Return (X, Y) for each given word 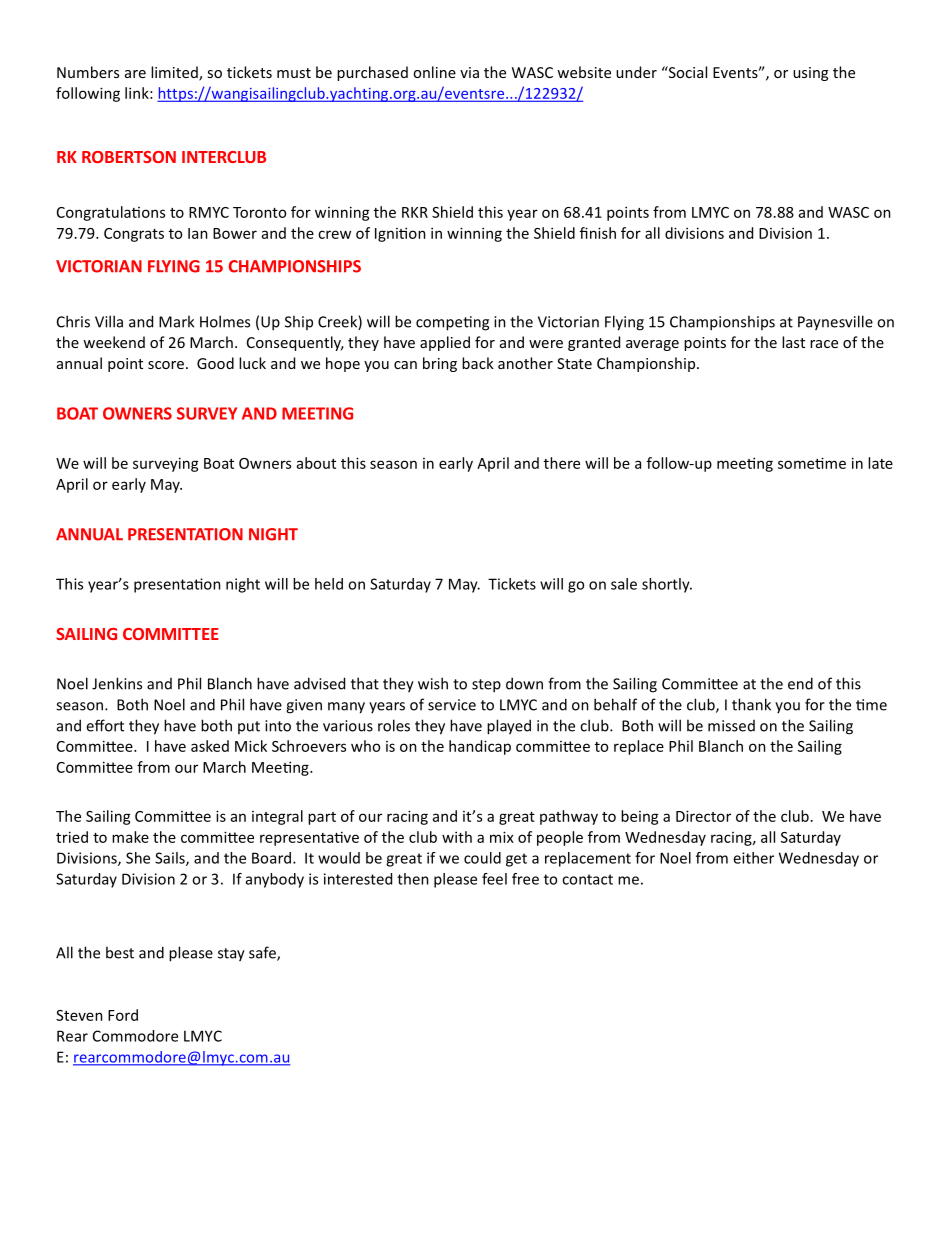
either (753, 858)
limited (175, 73)
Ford (123, 1015)
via (469, 72)
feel (494, 879)
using (810, 74)
